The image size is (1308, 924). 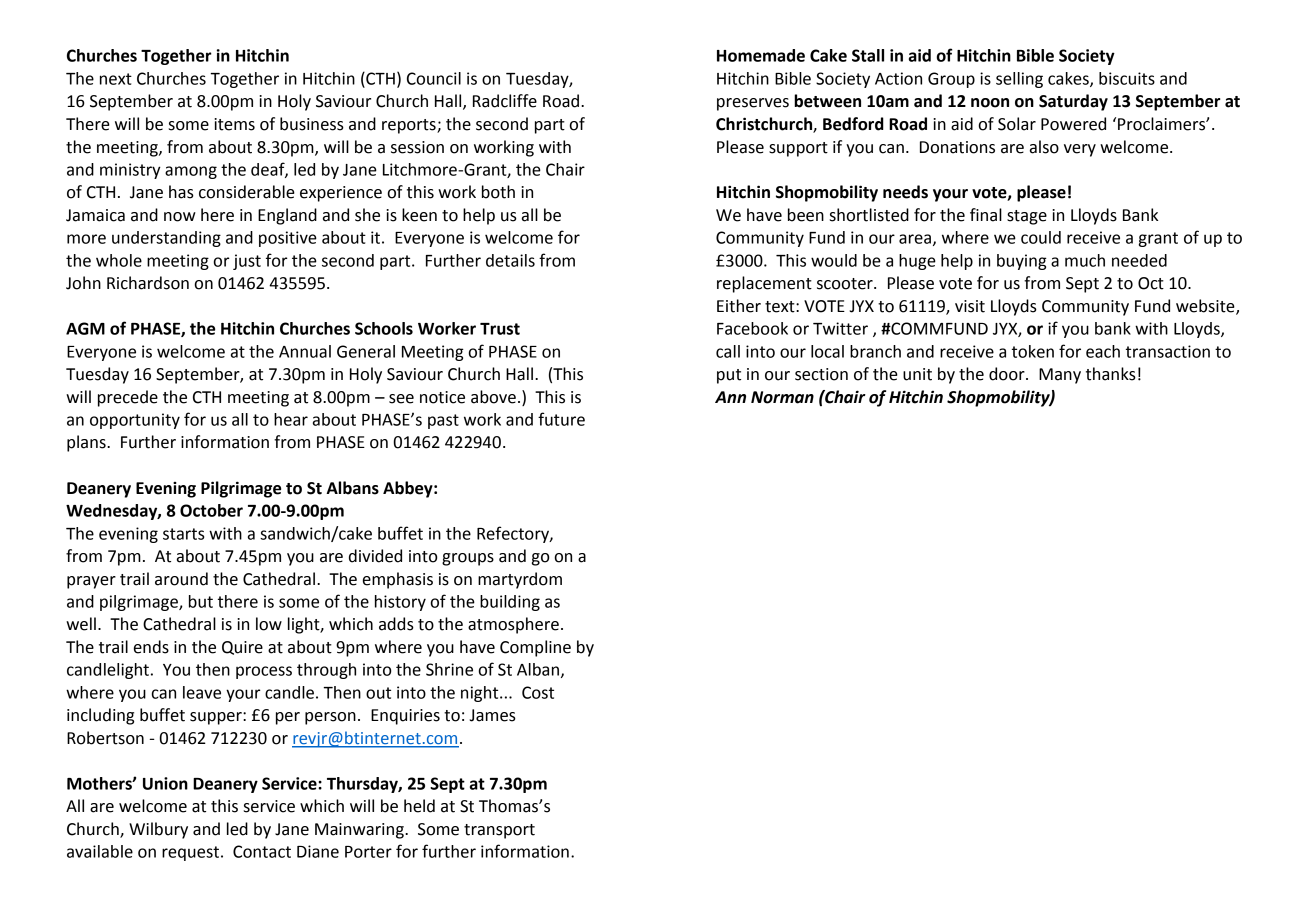 I want to click on hear, so click(x=291, y=419).
